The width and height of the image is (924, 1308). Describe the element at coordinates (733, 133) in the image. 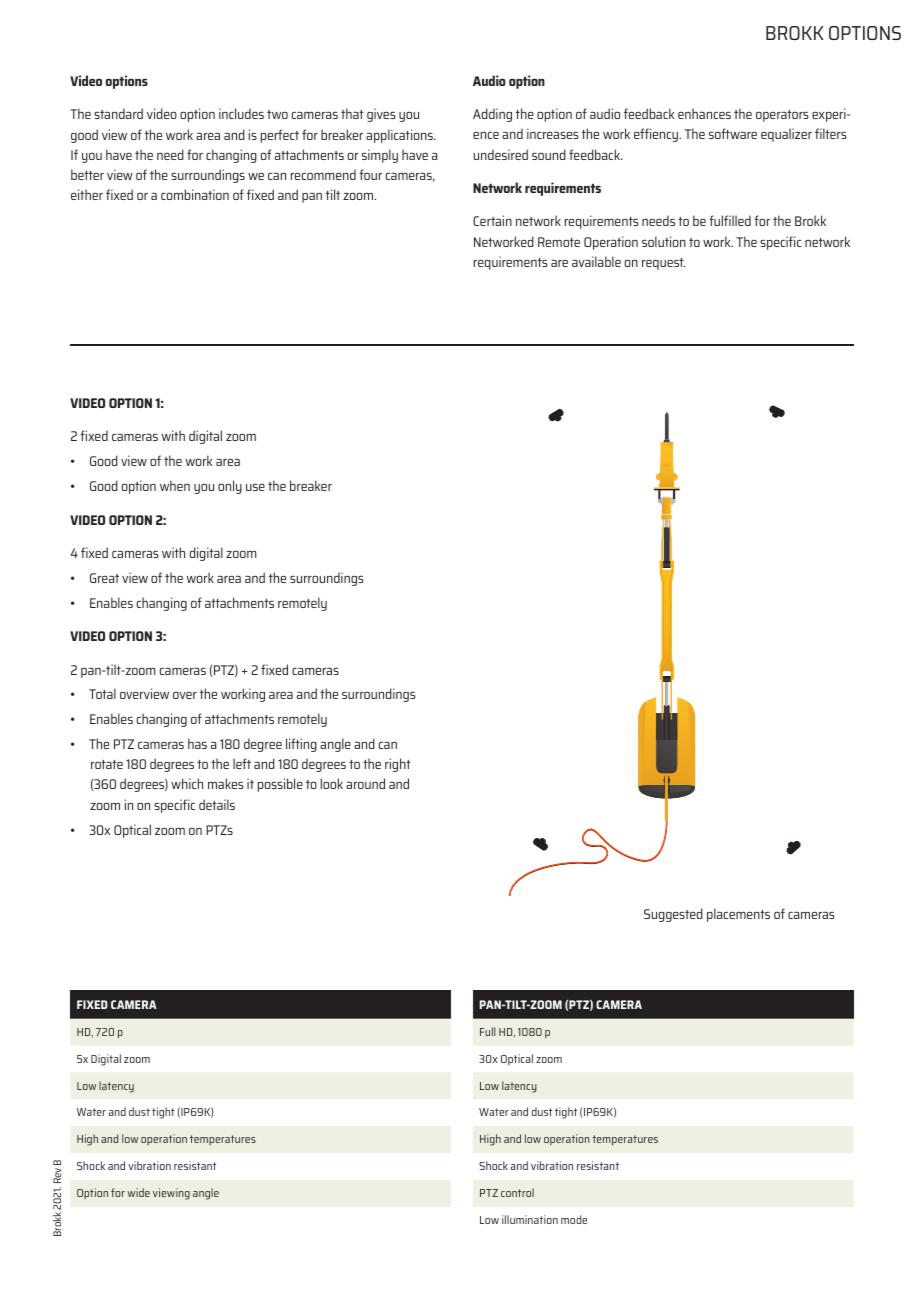

I see `software` at that location.
